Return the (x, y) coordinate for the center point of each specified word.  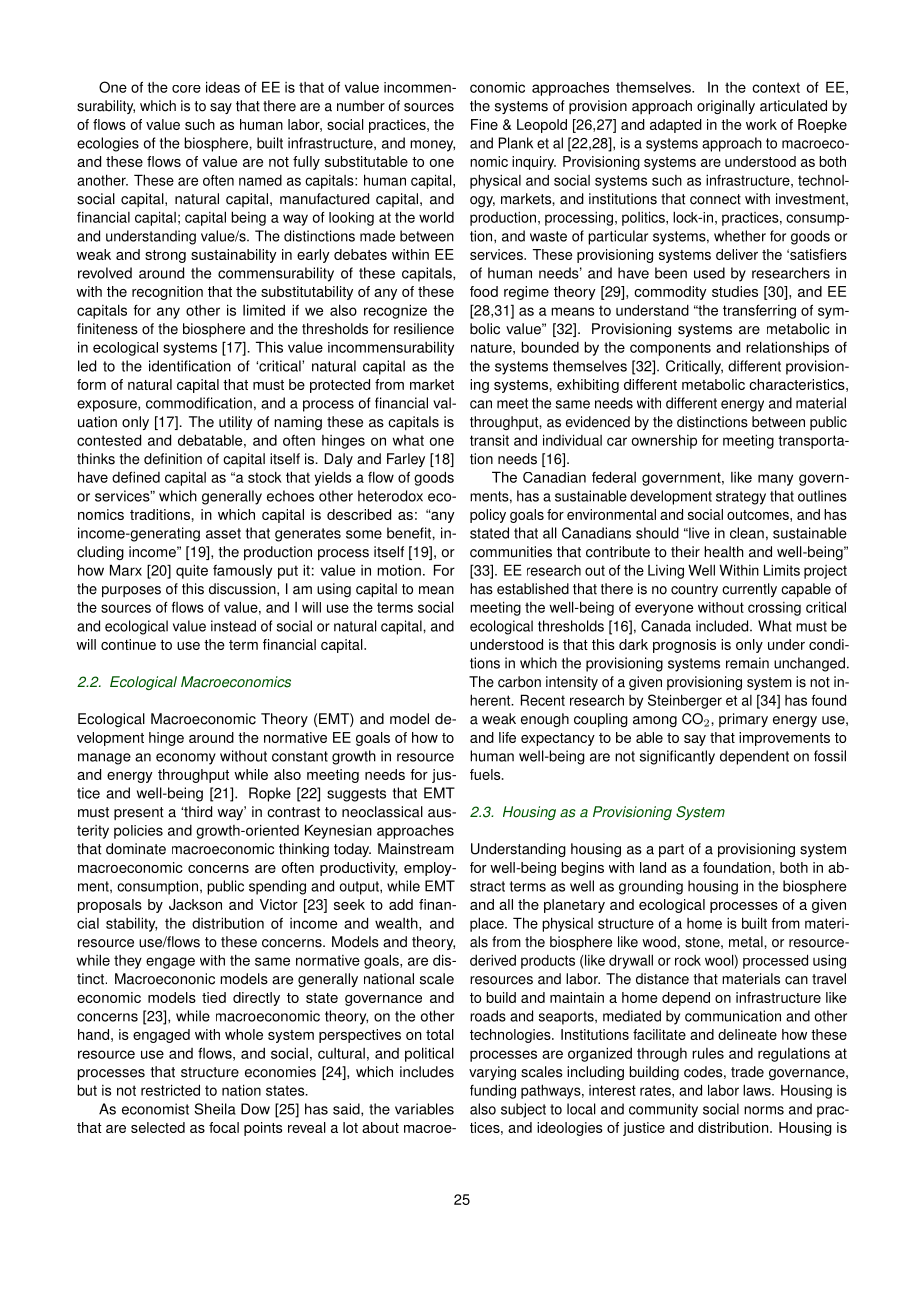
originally (726, 107)
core (186, 89)
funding (493, 1091)
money (432, 146)
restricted (170, 1090)
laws (758, 1090)
